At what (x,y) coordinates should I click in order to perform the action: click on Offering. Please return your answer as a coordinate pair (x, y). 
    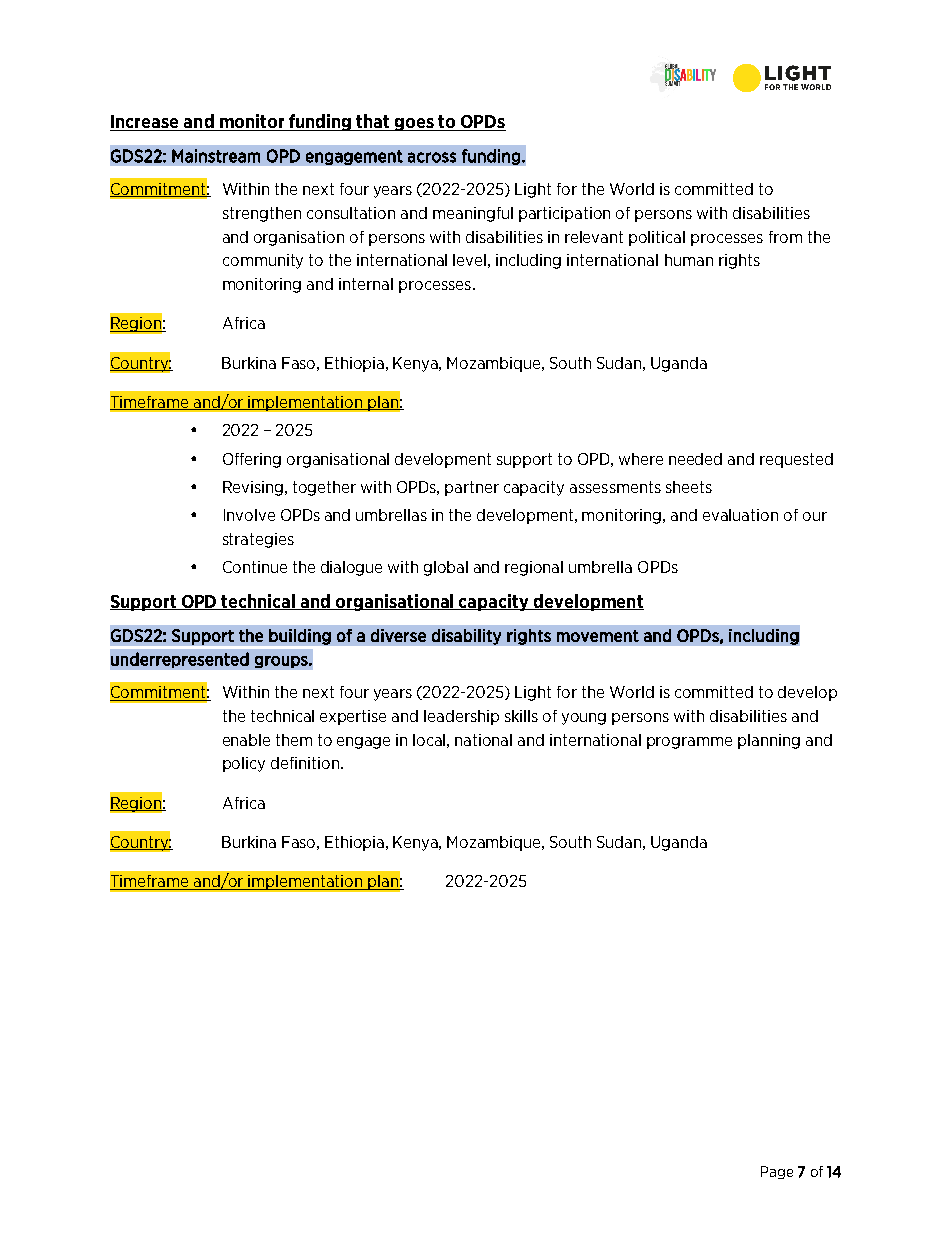
    Looking at the image, I should click on (252, 460).
